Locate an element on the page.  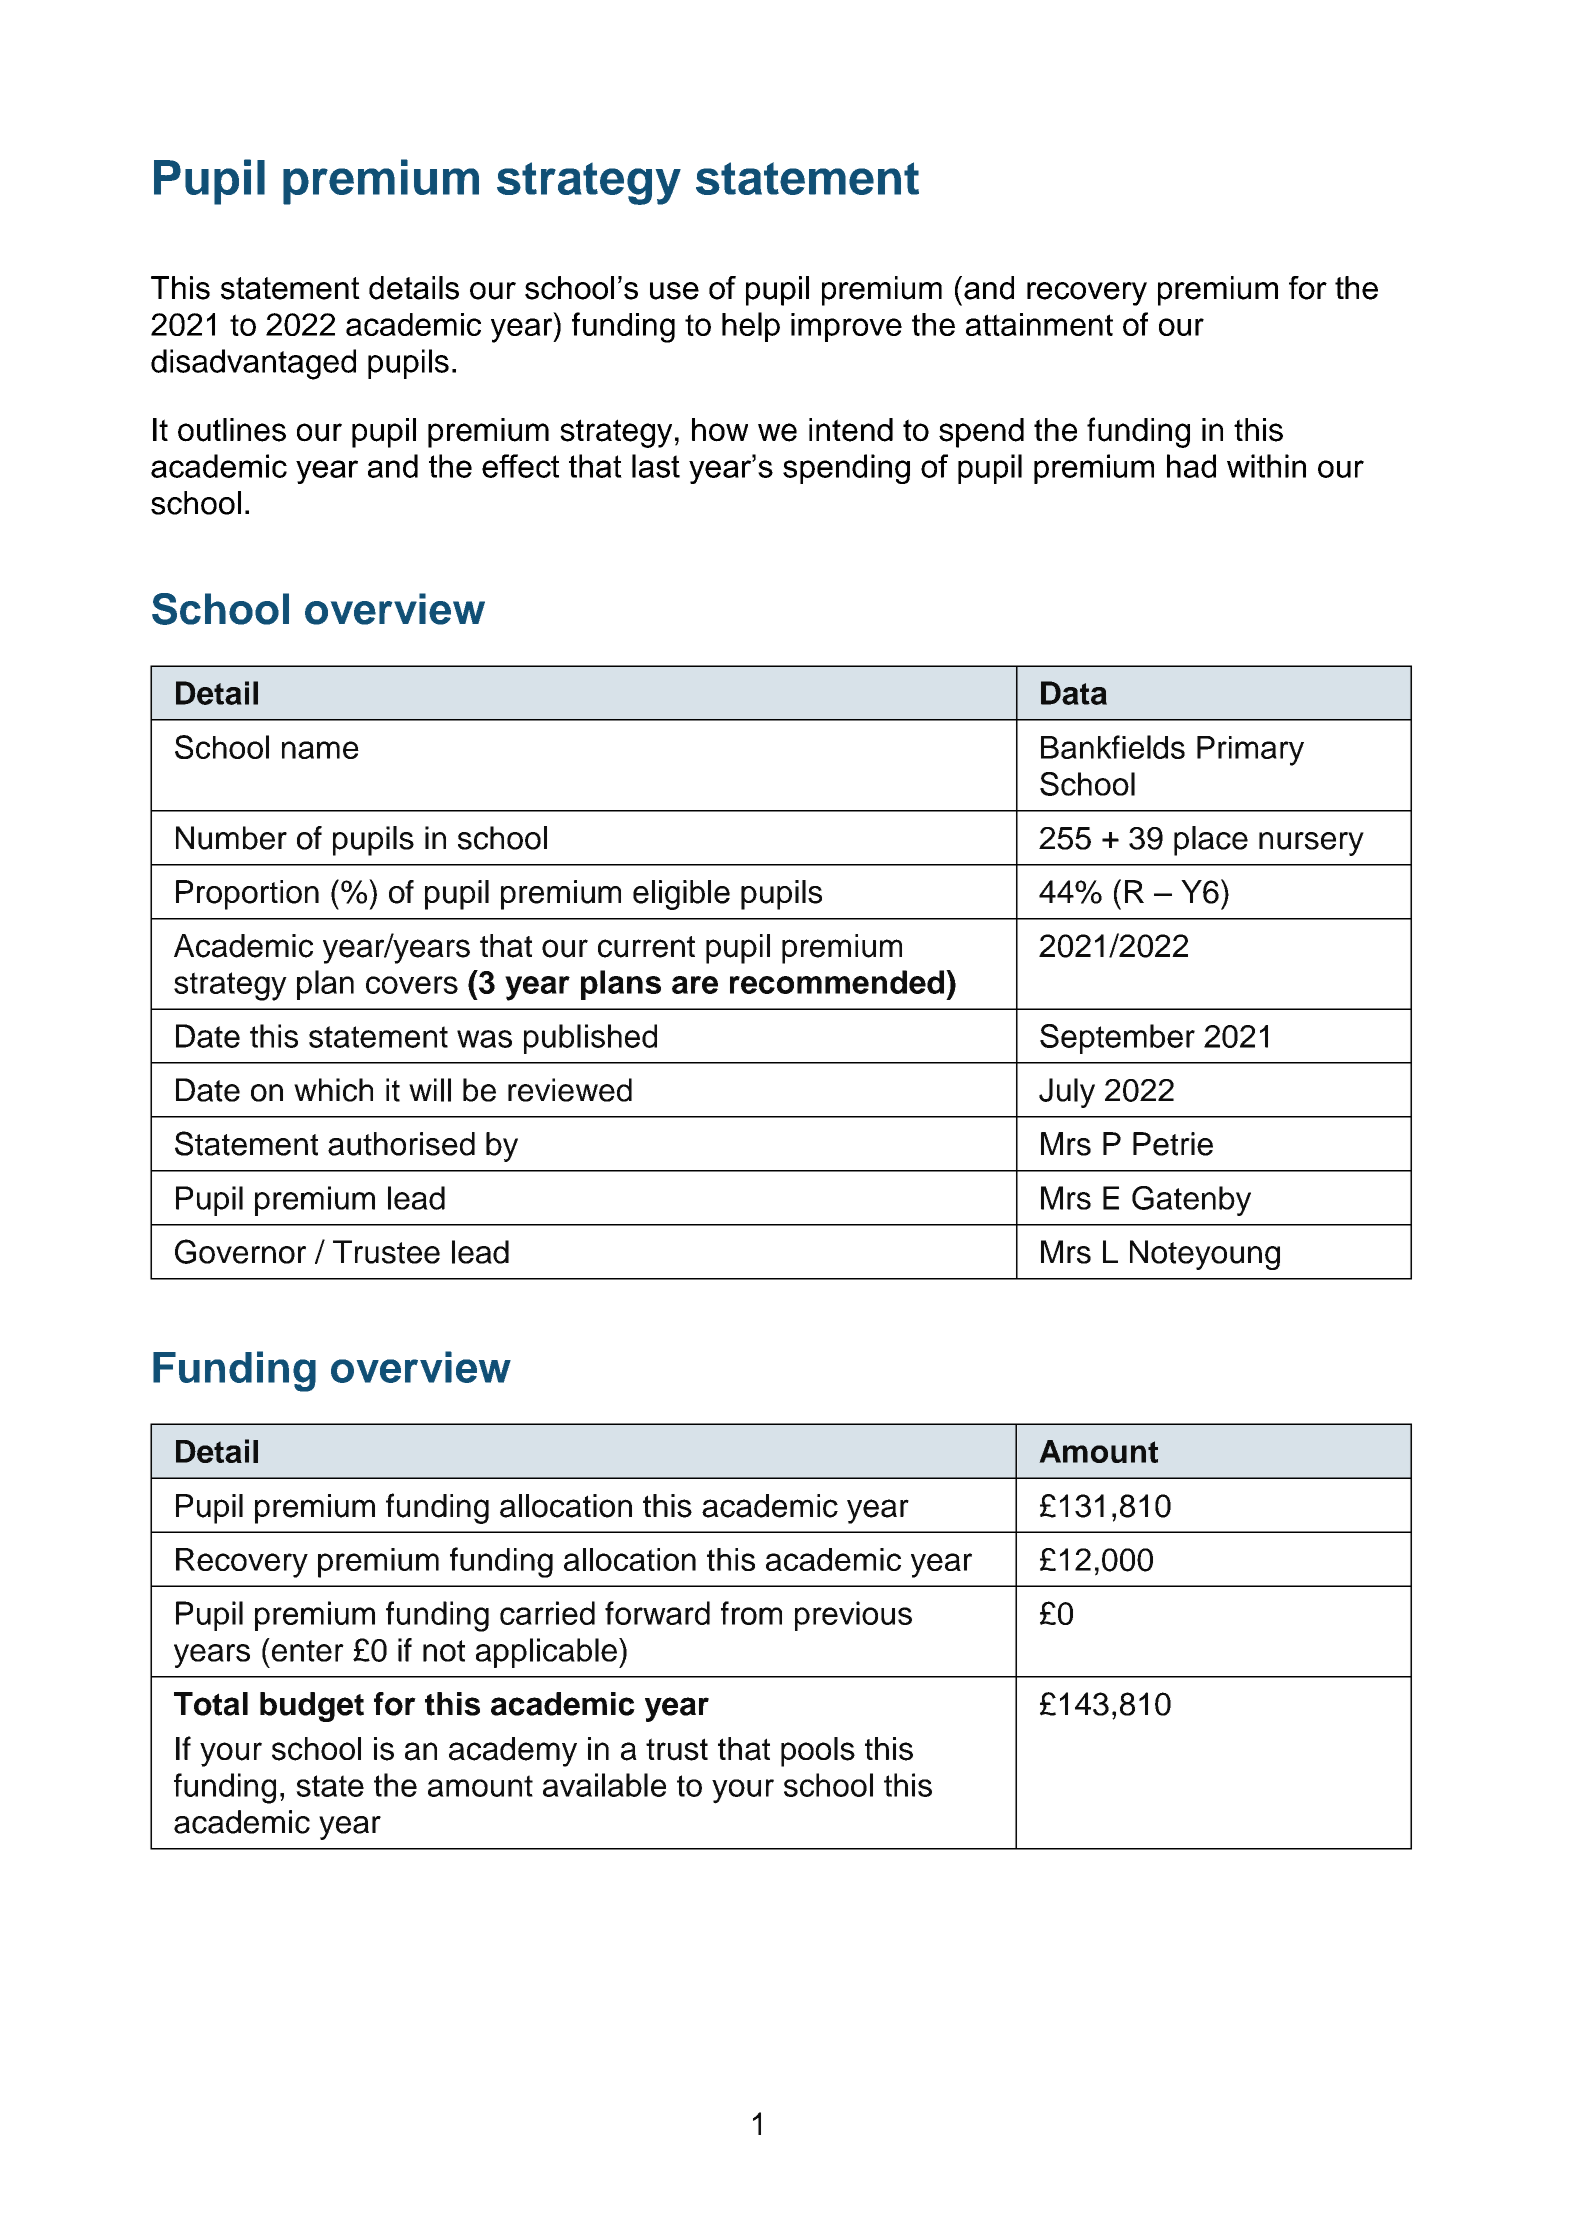
budget is located at coordinates (312, 1707).
